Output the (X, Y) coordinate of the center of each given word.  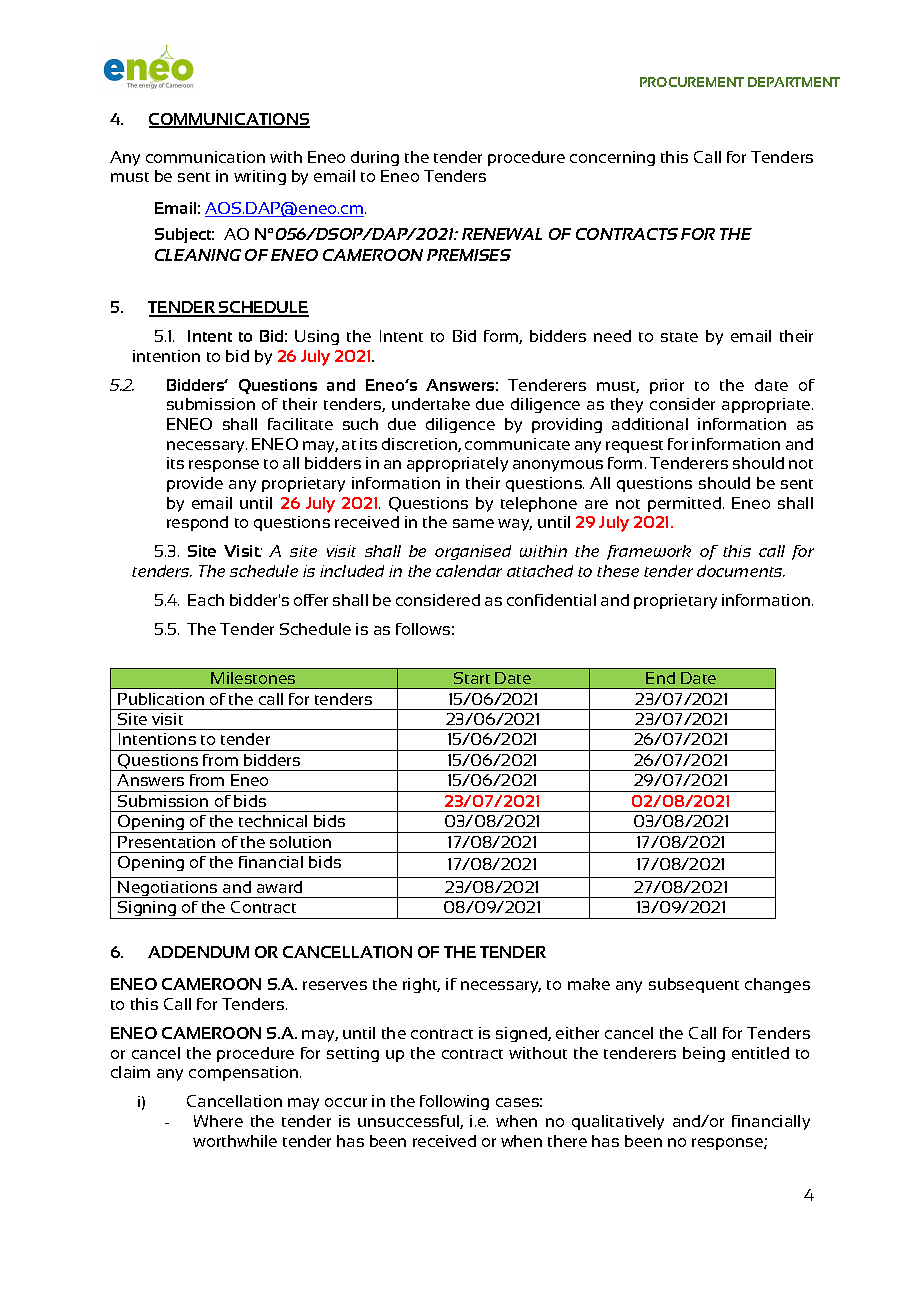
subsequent (694, 985)
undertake (431, 404)
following (454, 1102)
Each (206, 600)
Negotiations (168, 889)
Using (317, 337)
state (679, 337)
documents (741, 571)
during (375, 158)
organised (473, 552)
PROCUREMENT (692, 82)
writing (260, 177)
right (421, 985)
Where (218, 1121)
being (704, 1054)
